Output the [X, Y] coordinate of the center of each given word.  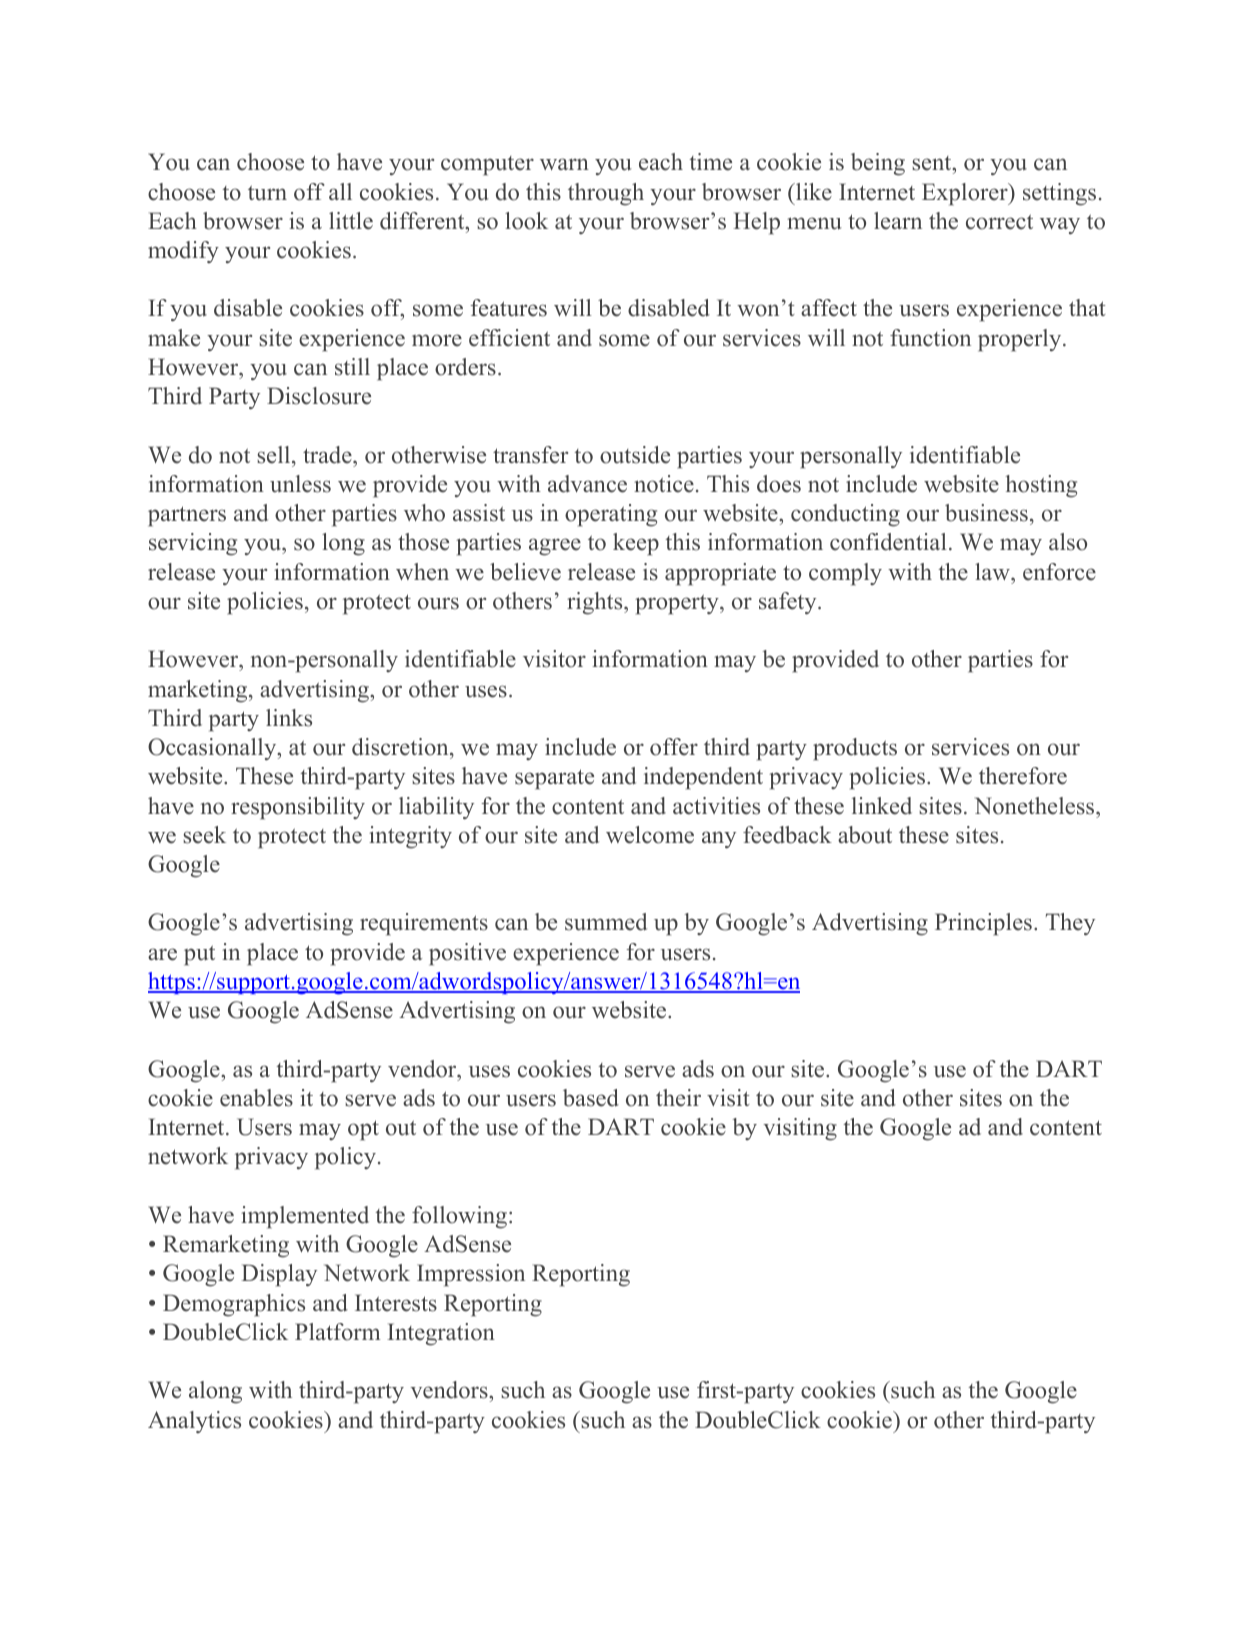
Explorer [966, 194]
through [606, 194]
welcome [650, 835]
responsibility [298, 808]
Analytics [194, 1422]
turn [267, 193]
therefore [1023, 776]
